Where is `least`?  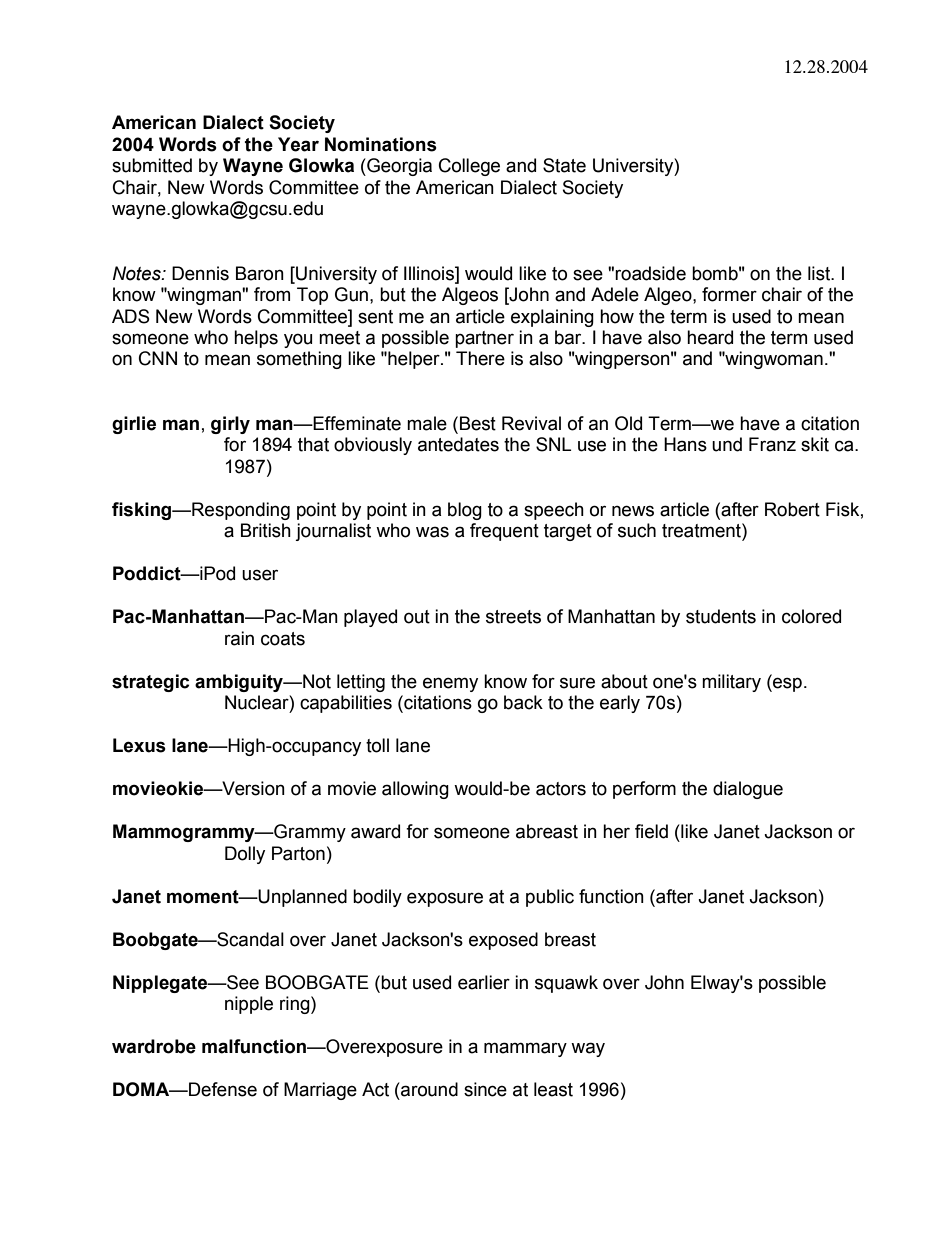
least is located at coordinates (553, 1089).
